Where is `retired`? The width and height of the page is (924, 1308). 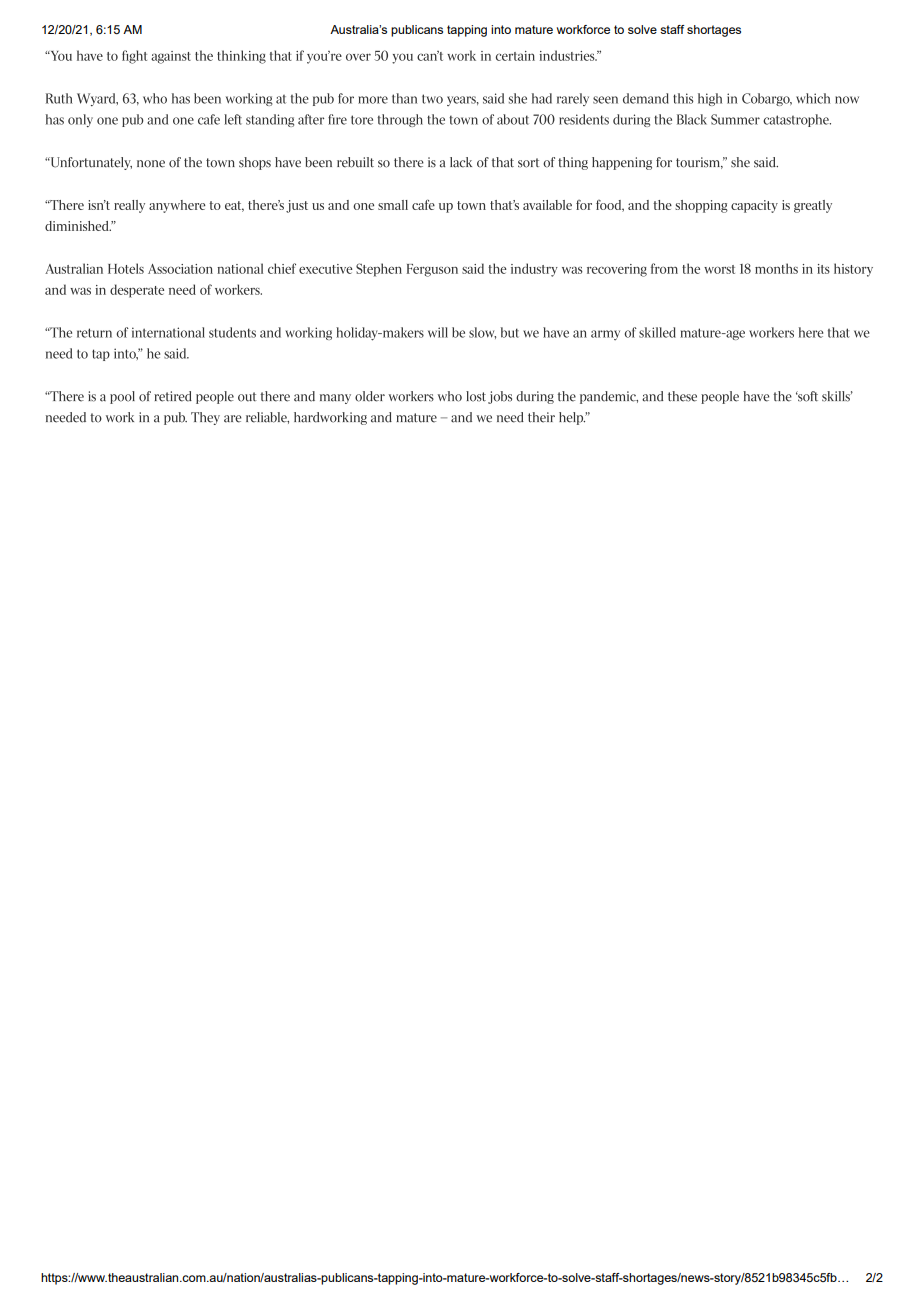 retired is located at coordinates (173, 396).
